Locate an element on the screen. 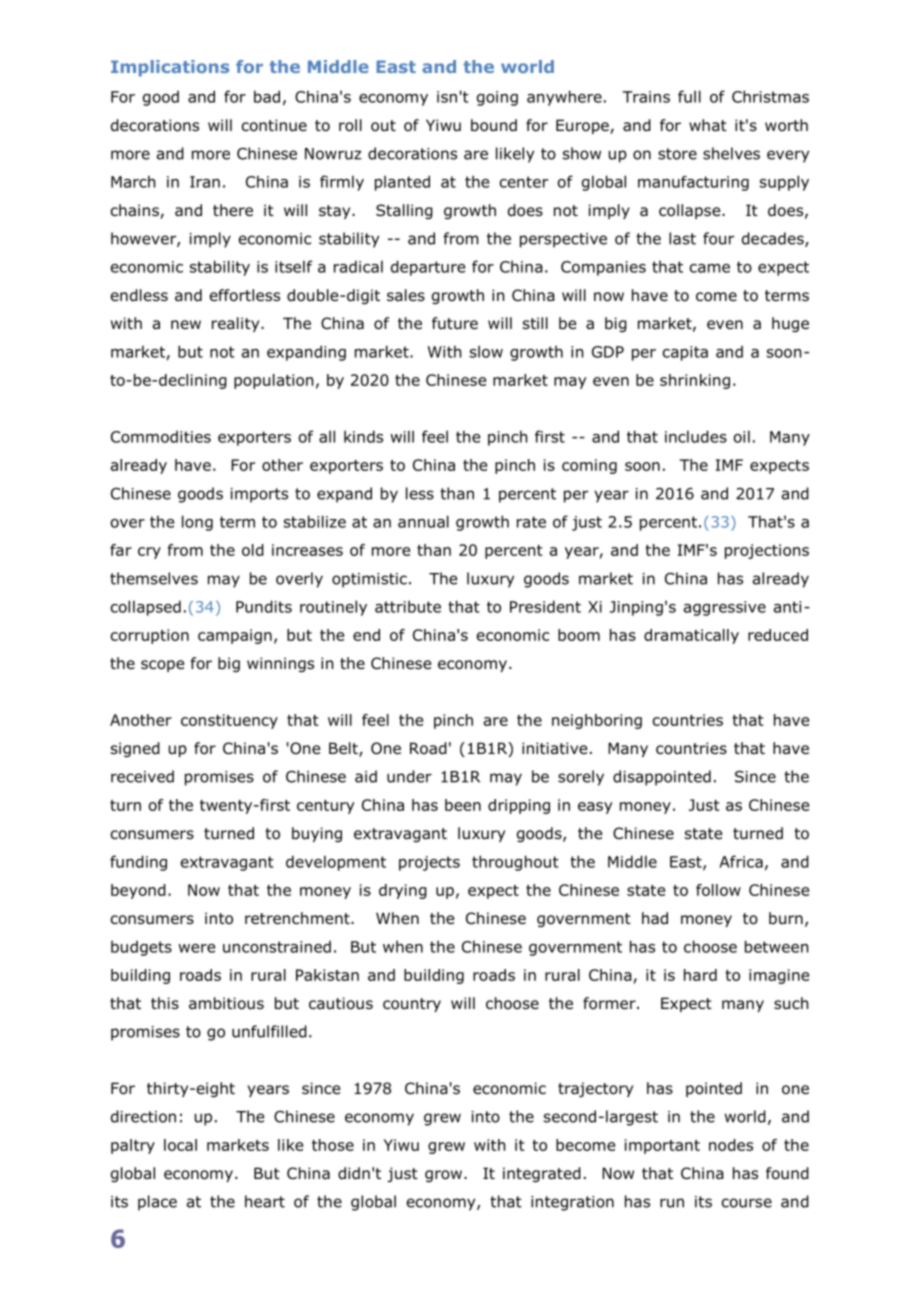 Image resolution: width=924 pixels, height=1308 pixels. Implications is located at coordinates (170, 68).
